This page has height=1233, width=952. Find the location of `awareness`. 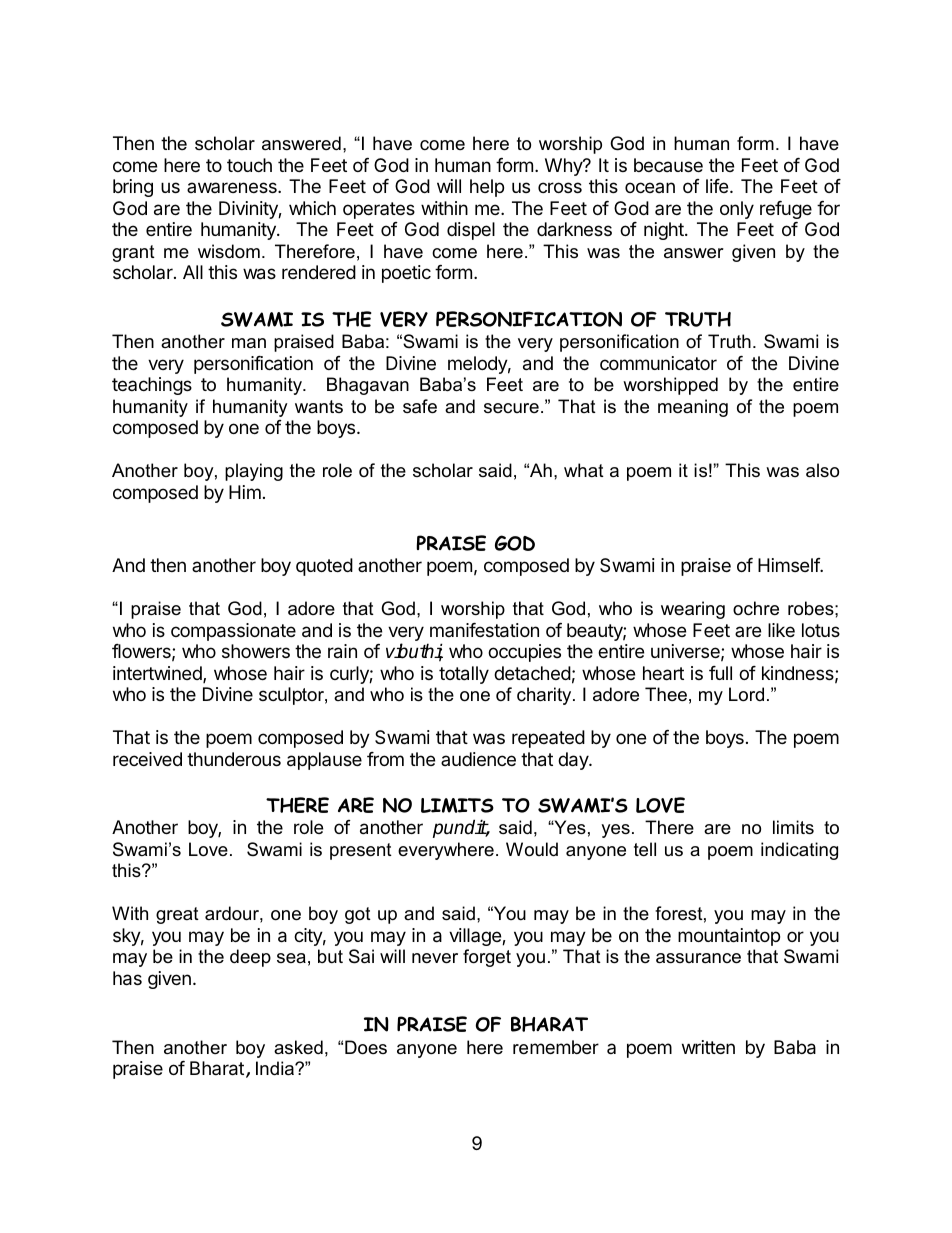

awareness is located at coordinates (233, 187).
